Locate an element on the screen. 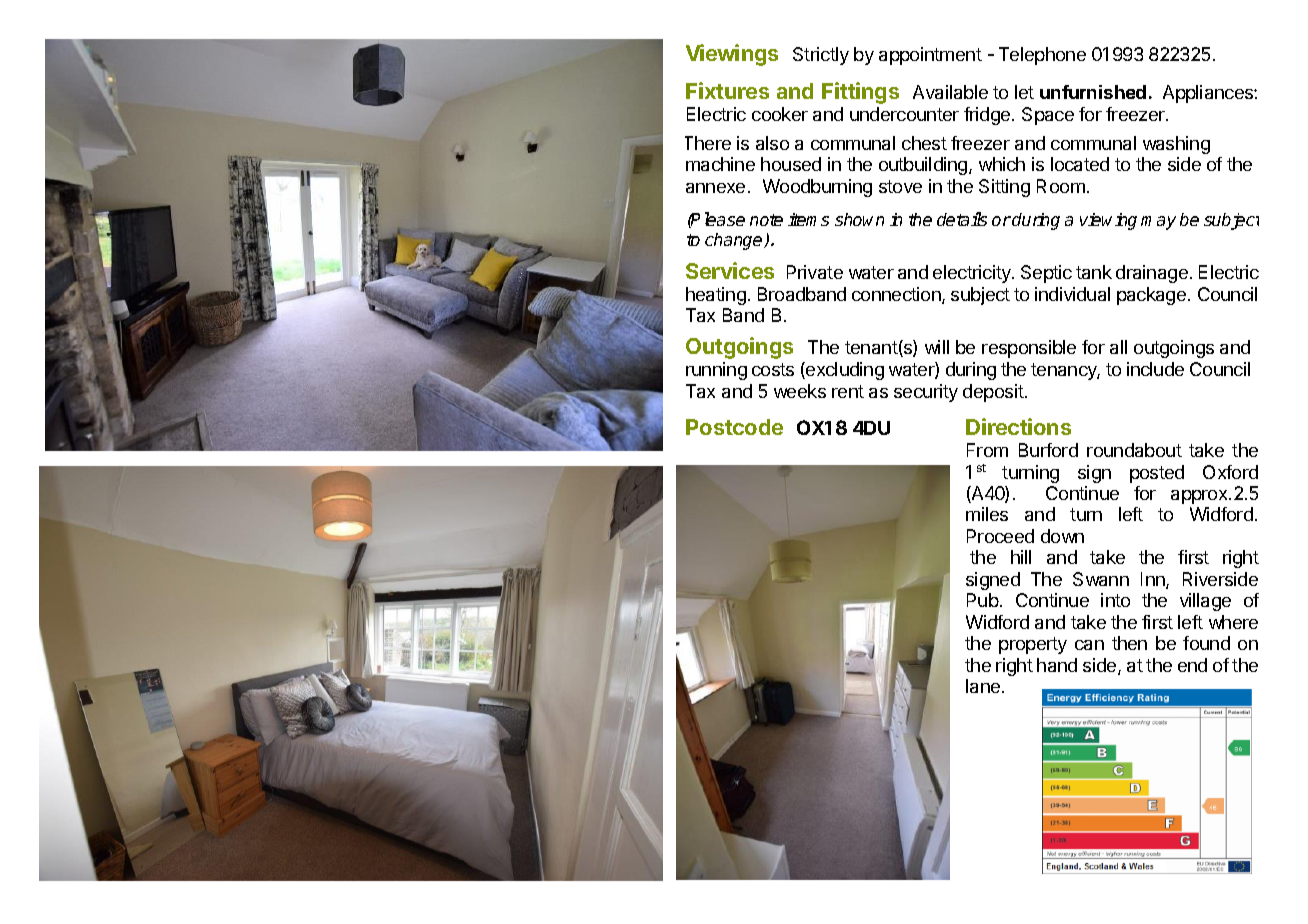 The width and height of the screenshot is (1308, 924). posted is located at coordinates (1157, 474).
